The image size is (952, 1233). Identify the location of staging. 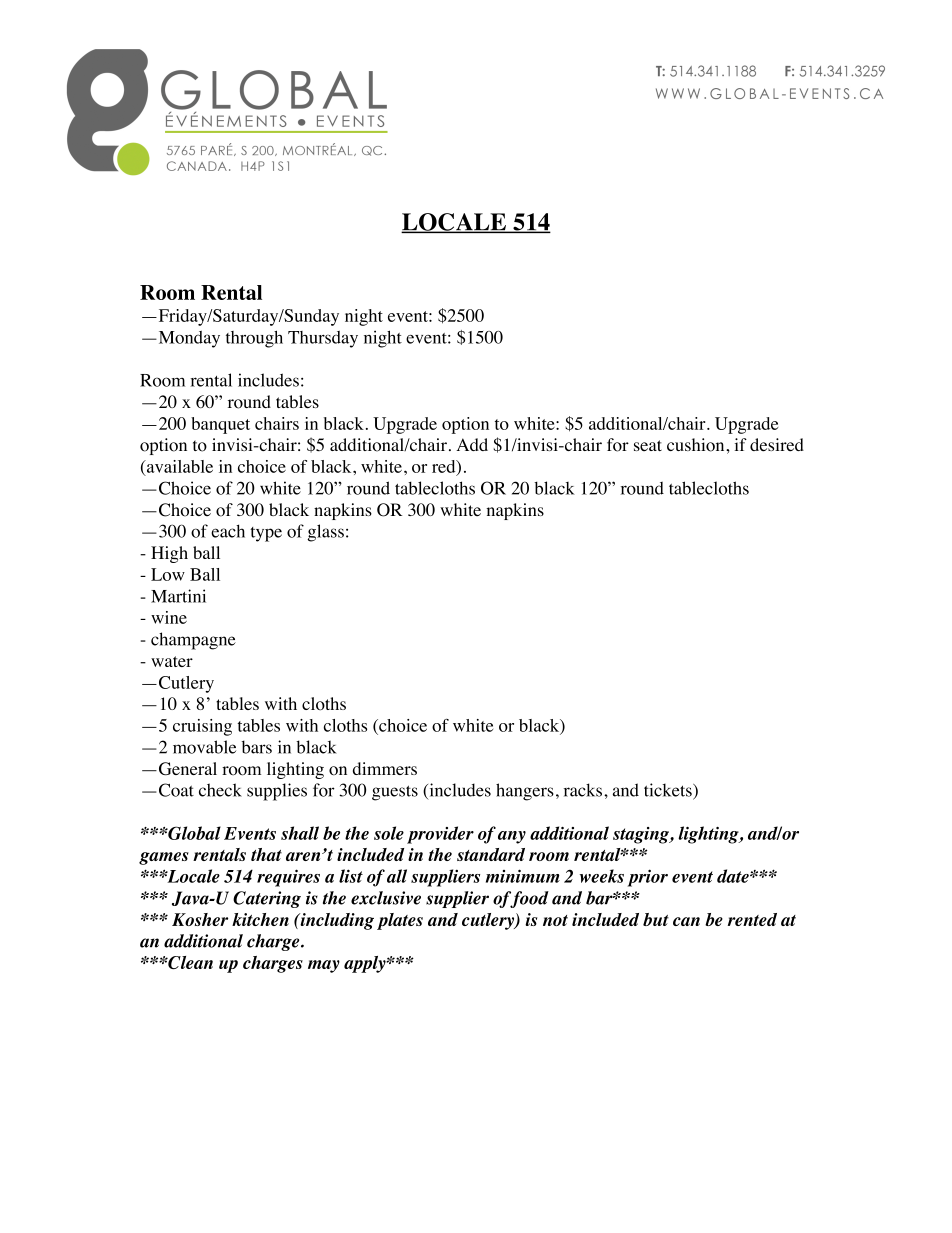
(642, 835).
